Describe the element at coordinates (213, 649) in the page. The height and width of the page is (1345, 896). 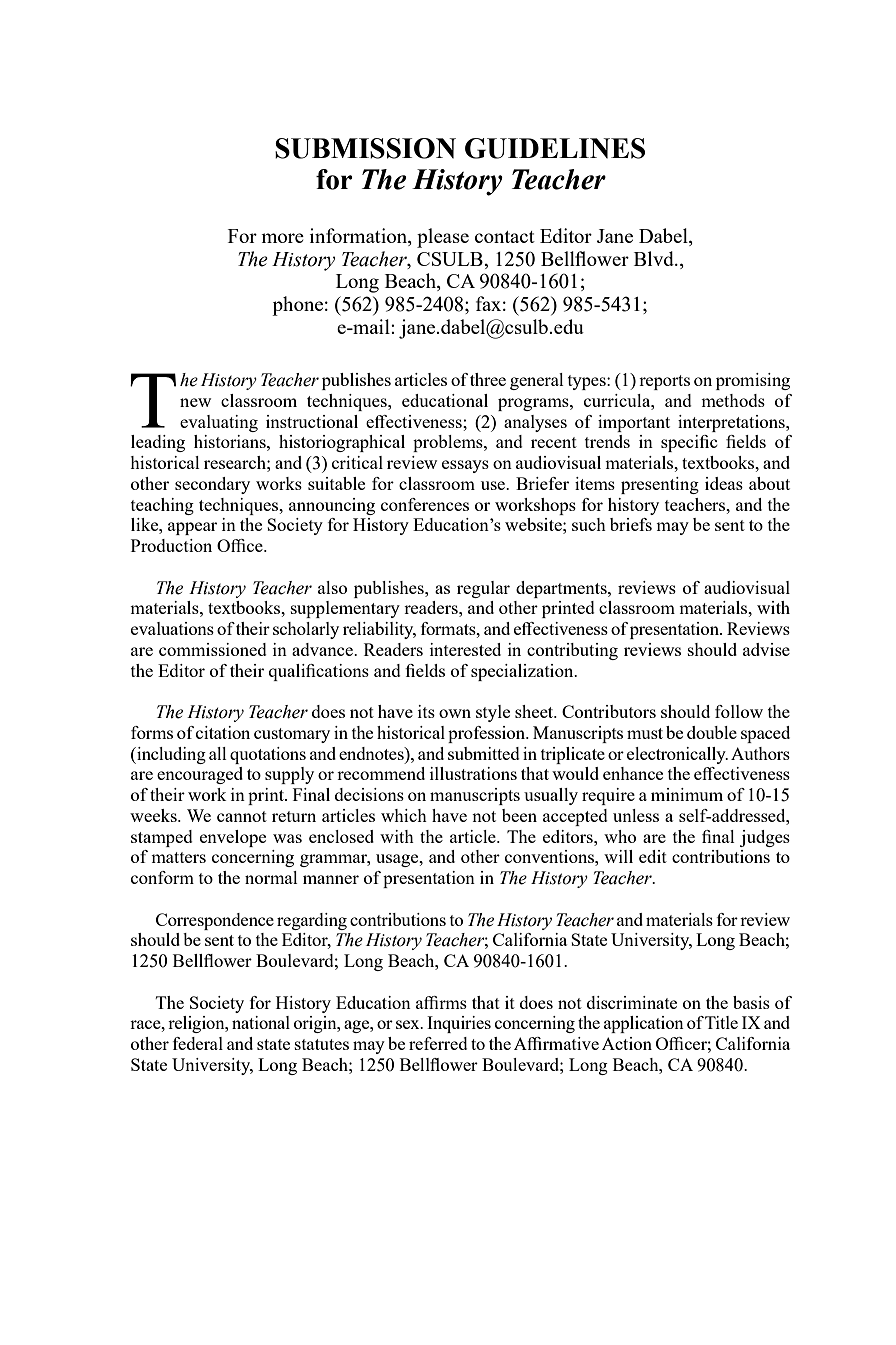
I see `commissioned` at that location.
